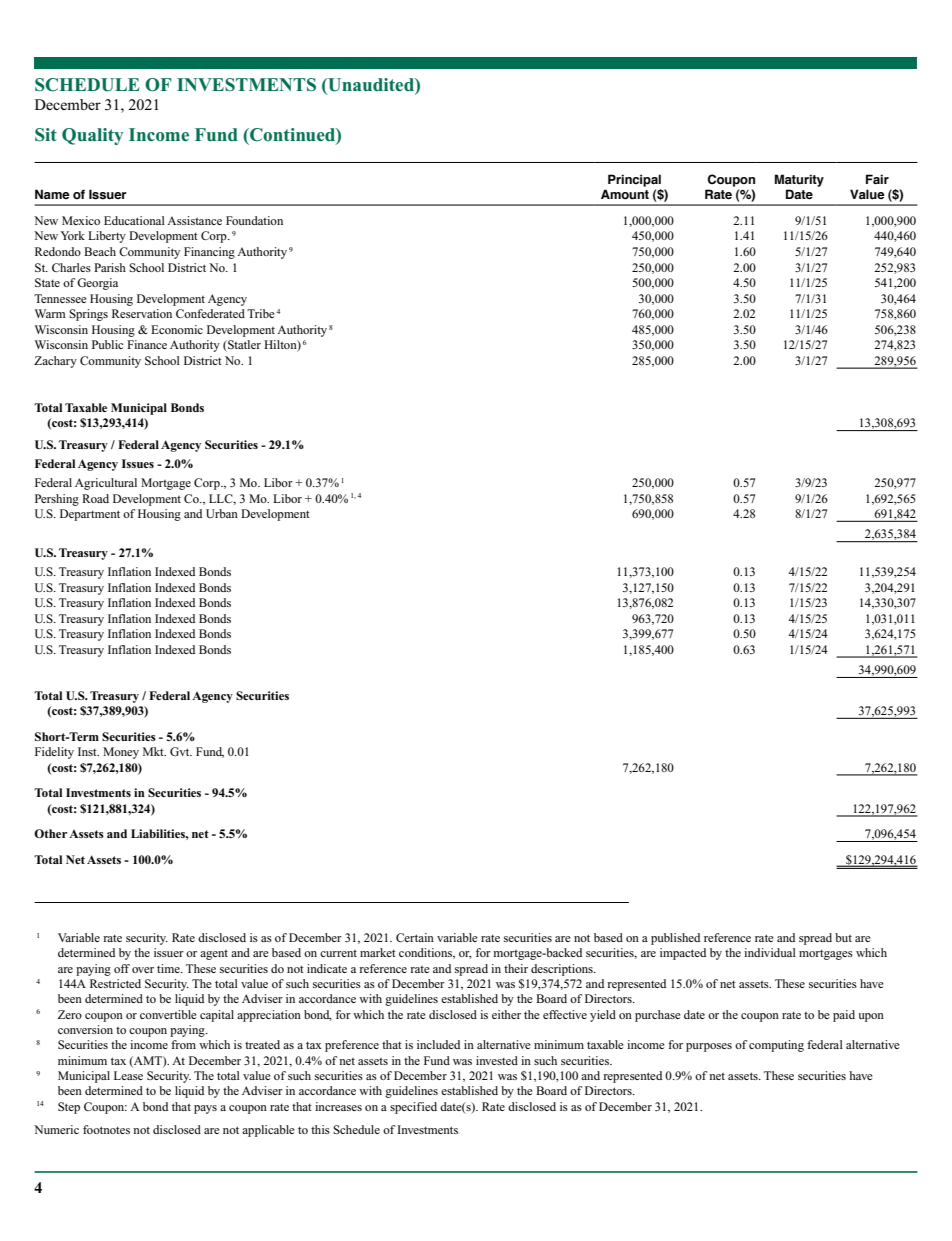  I want to click on but, so click(843, 937).
